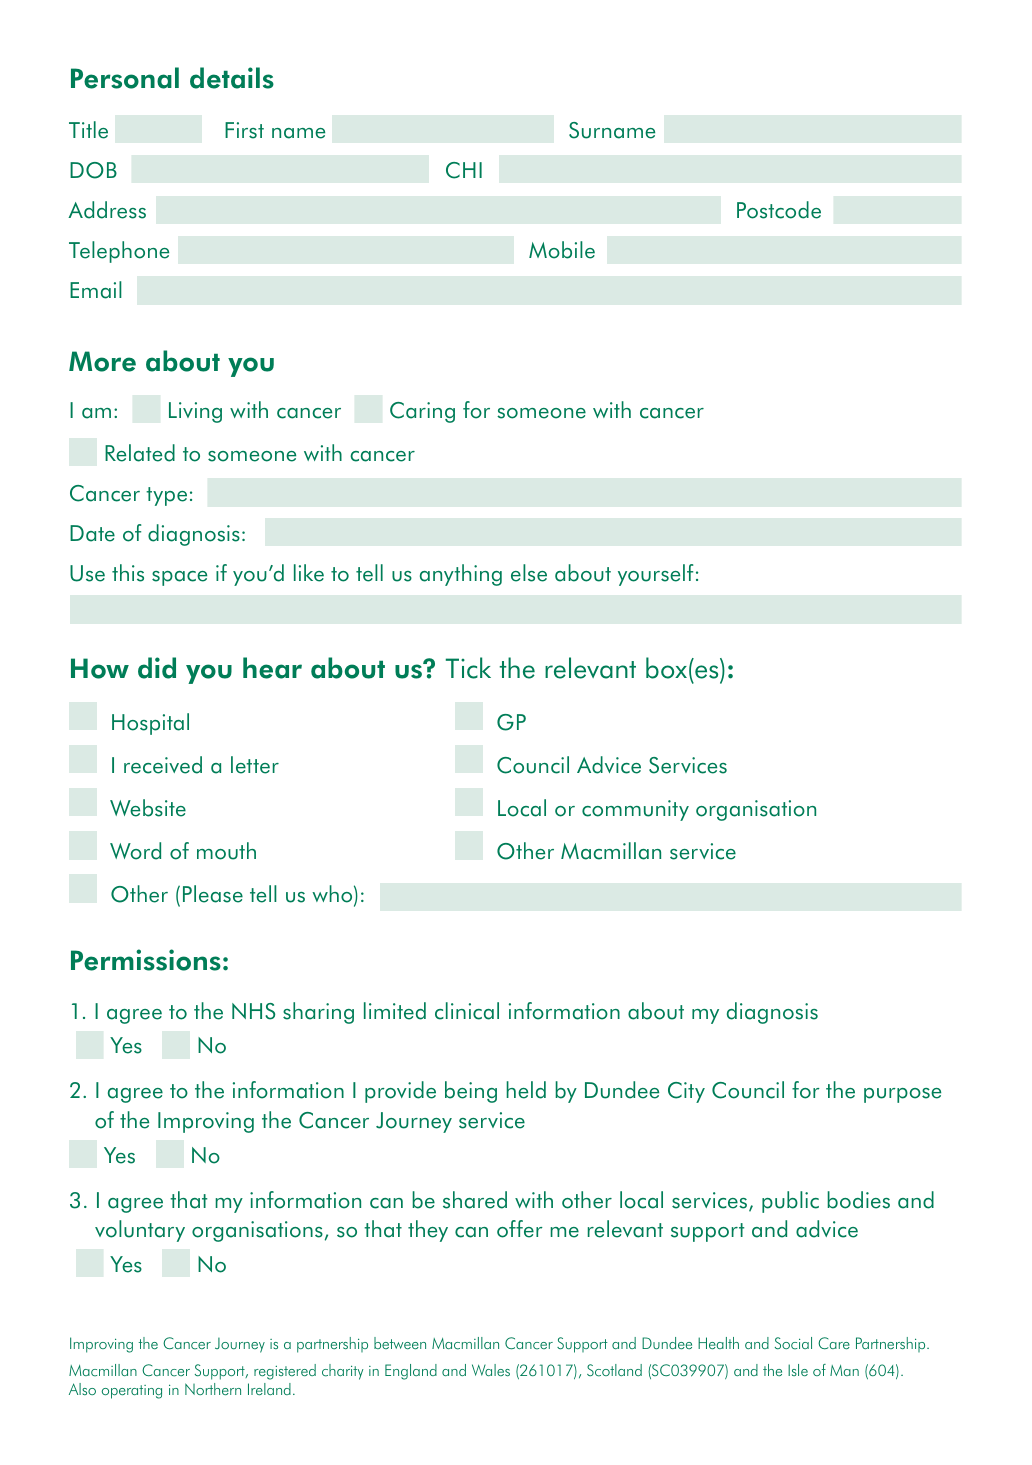 This screenshot has height=1465, width=1032. What do you see at coordinates (793, 1343) in the screenshot?
I see `Social` at bounding box center [793, 1343].
